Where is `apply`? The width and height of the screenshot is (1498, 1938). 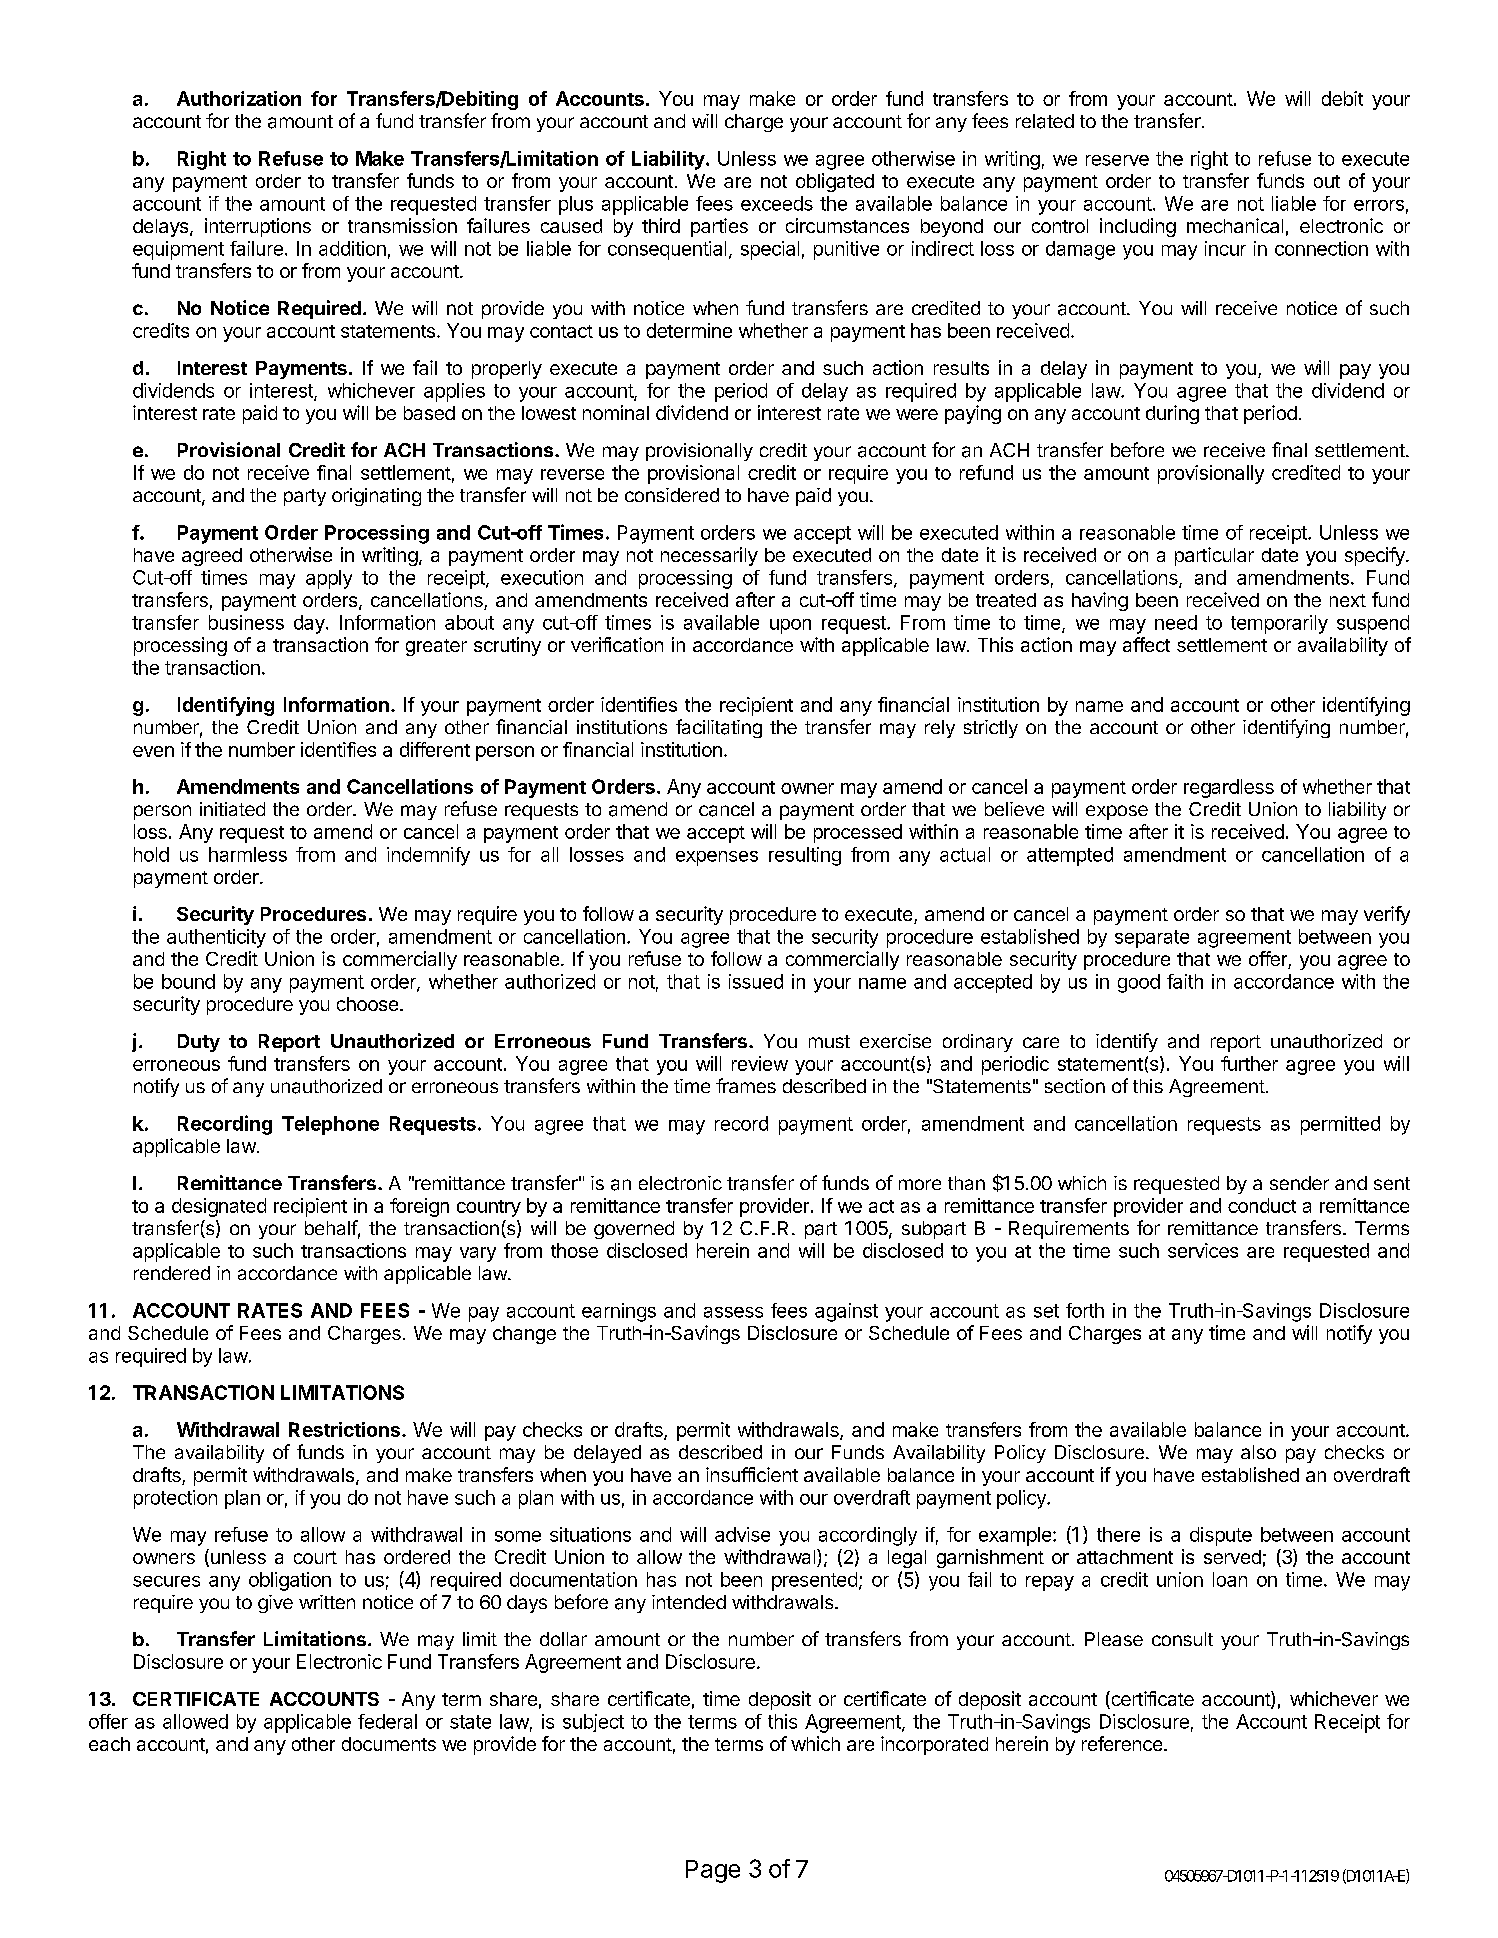
apply is located at coordinates (329, 579).
